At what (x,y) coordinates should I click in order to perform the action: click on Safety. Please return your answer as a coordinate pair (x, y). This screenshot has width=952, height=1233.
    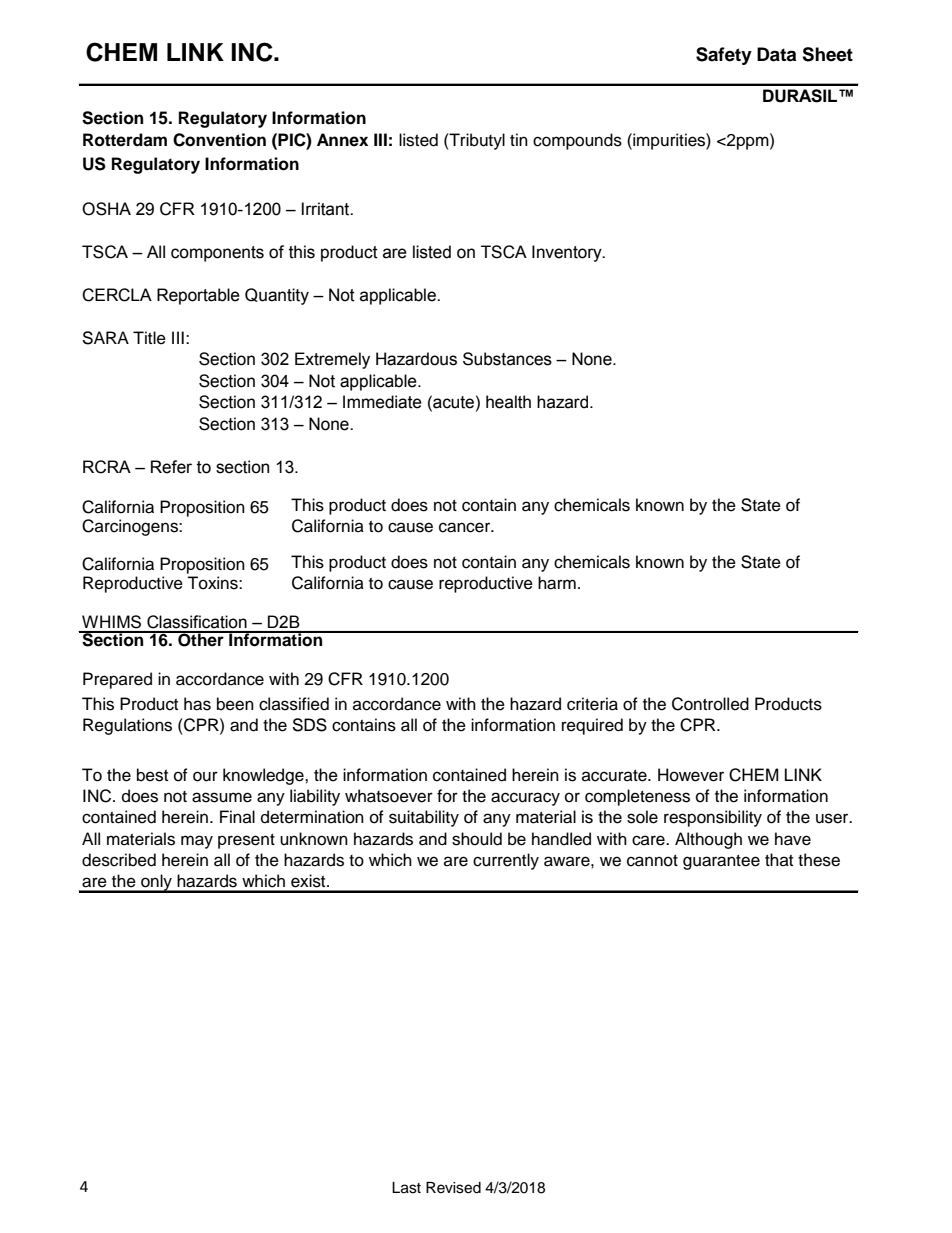
    Looking at the image, I should click on (724, 56).
